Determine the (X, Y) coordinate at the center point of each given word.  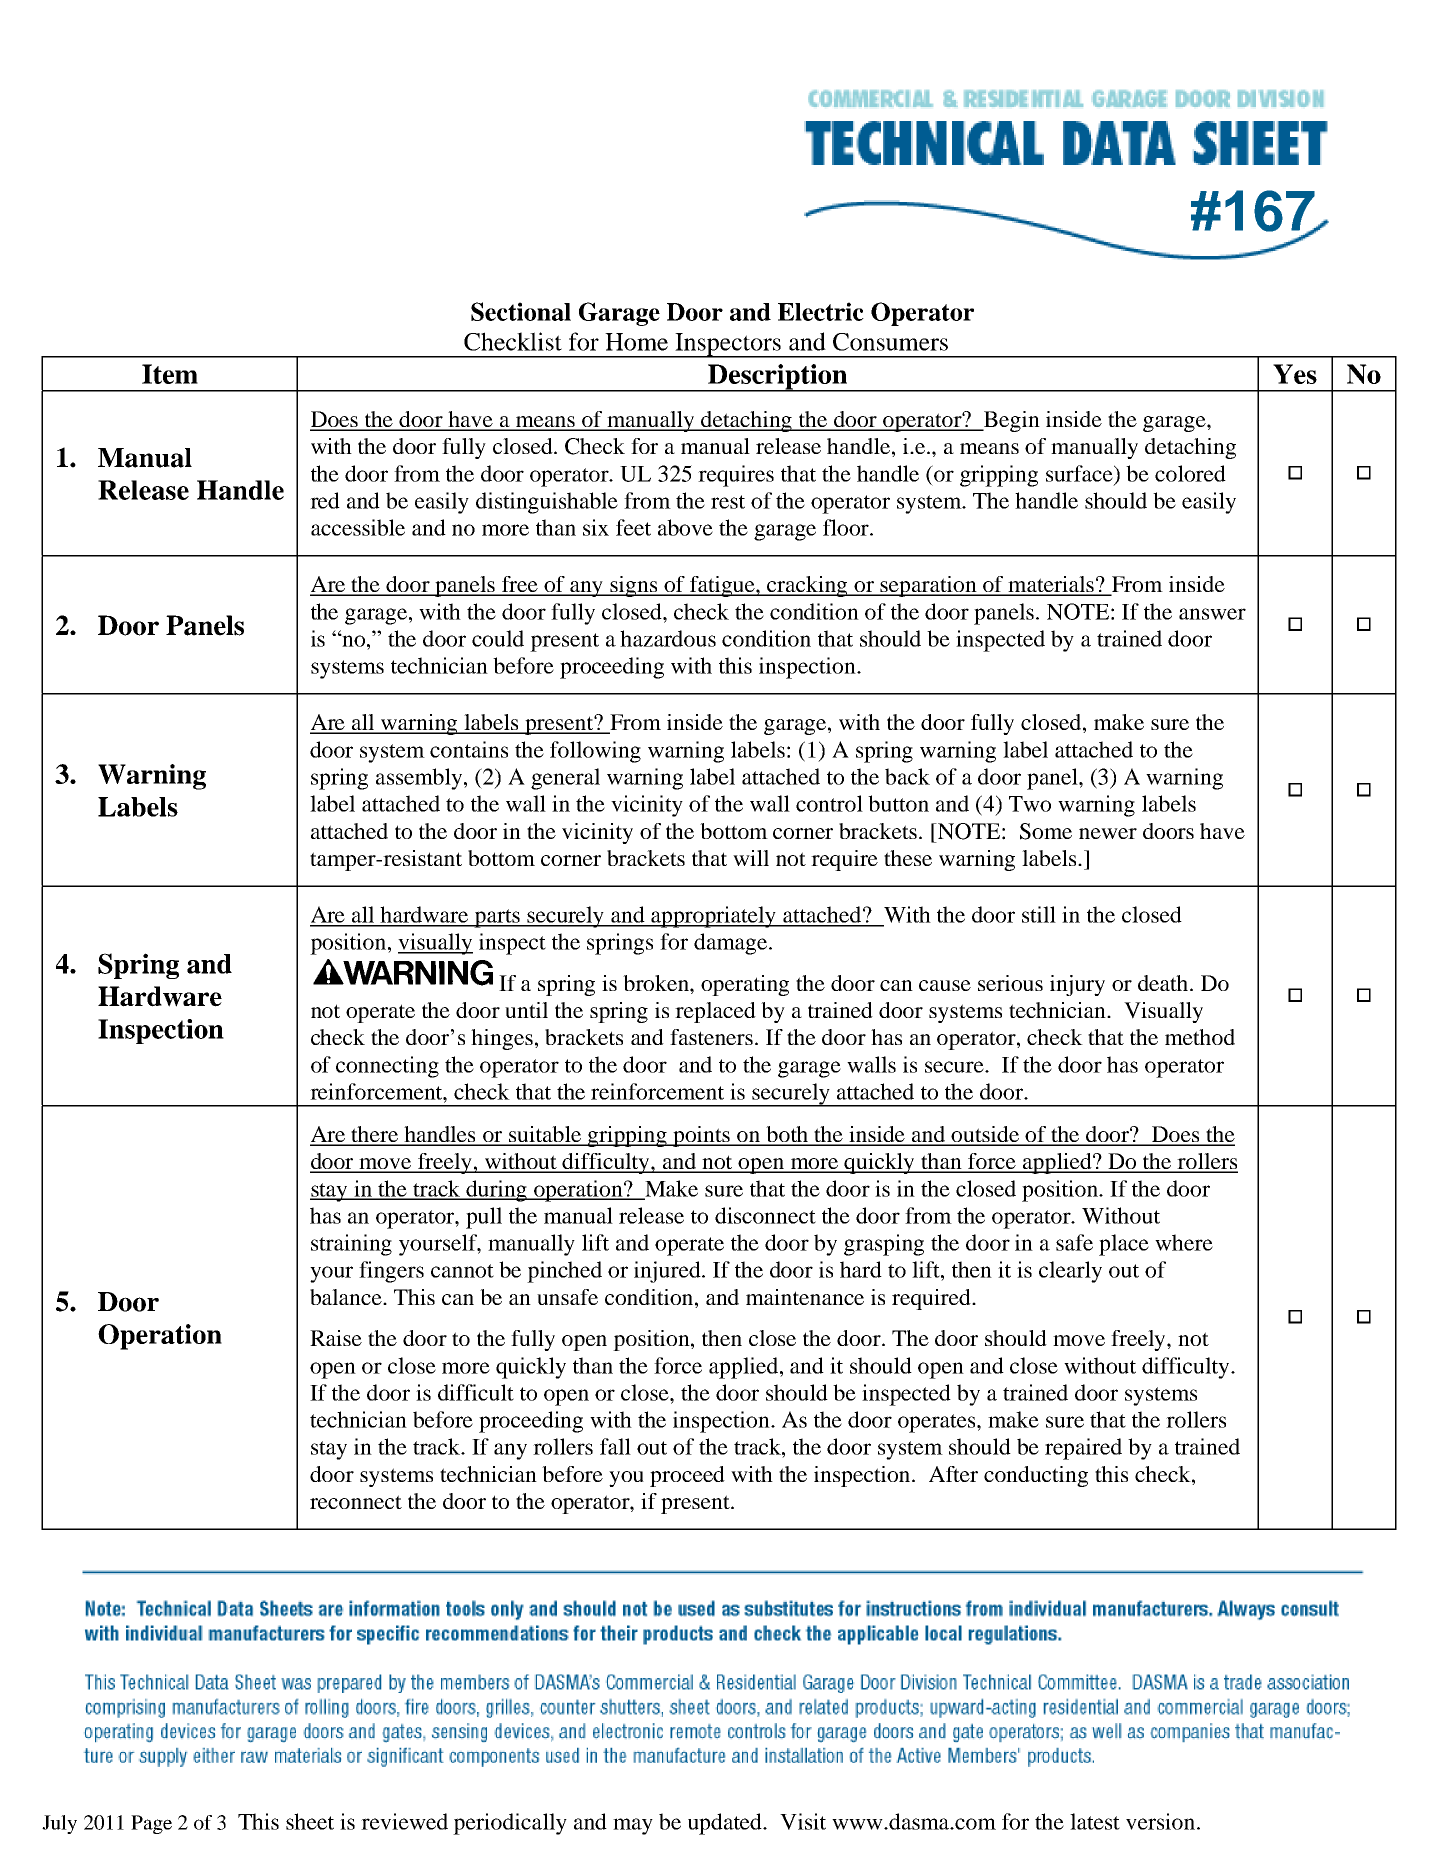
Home (636, 342)
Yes (1295, 374)
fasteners (713, 1037)
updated (726, 1824)
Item (170, 374)
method (1200, 1037)
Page (151, 1824)
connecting (387, 1067)
